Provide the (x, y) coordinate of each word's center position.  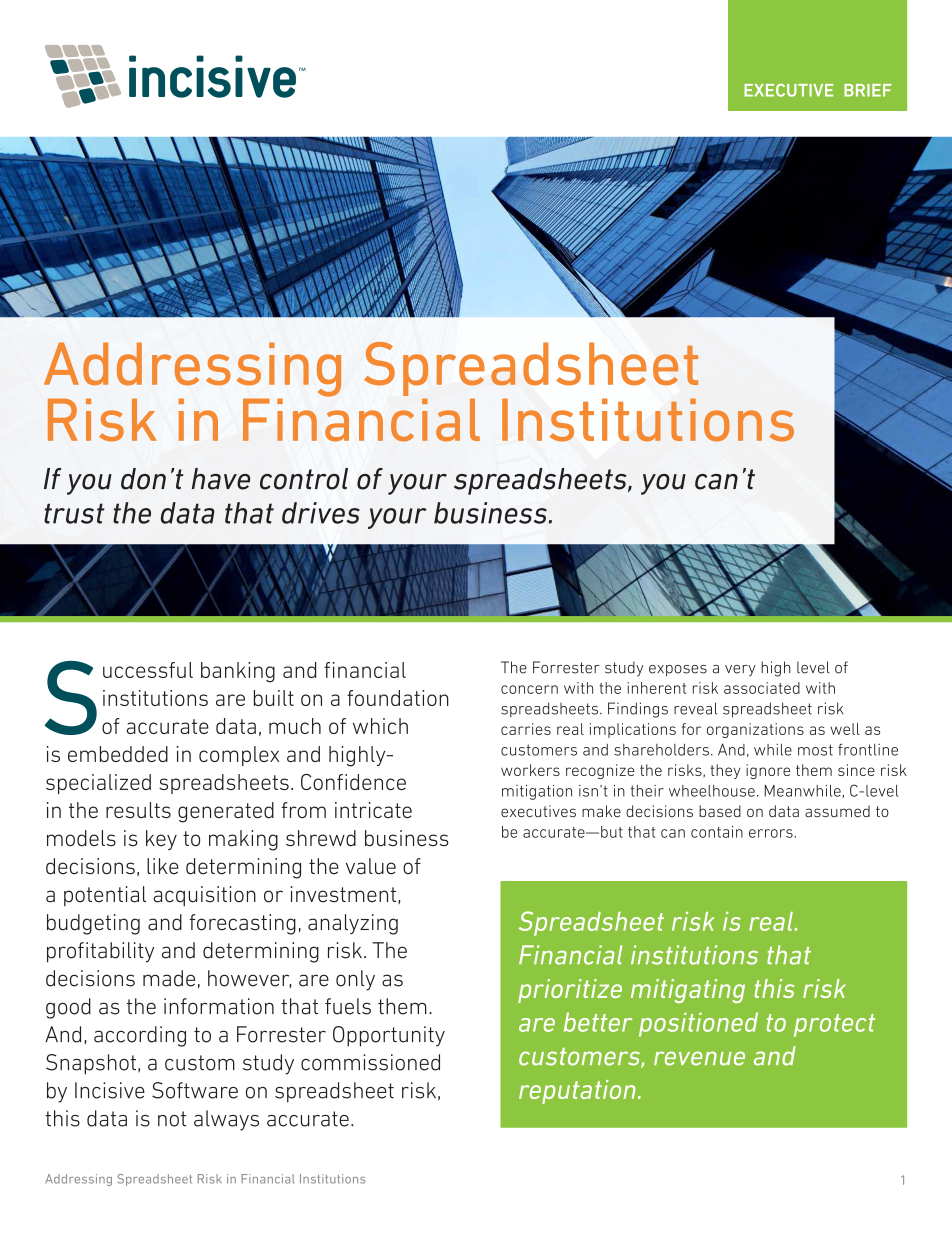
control (304, 479)
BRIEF (867, 90)
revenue (699, 1058)
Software (195, 1090)
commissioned (370, 1062)
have (221, 479)
